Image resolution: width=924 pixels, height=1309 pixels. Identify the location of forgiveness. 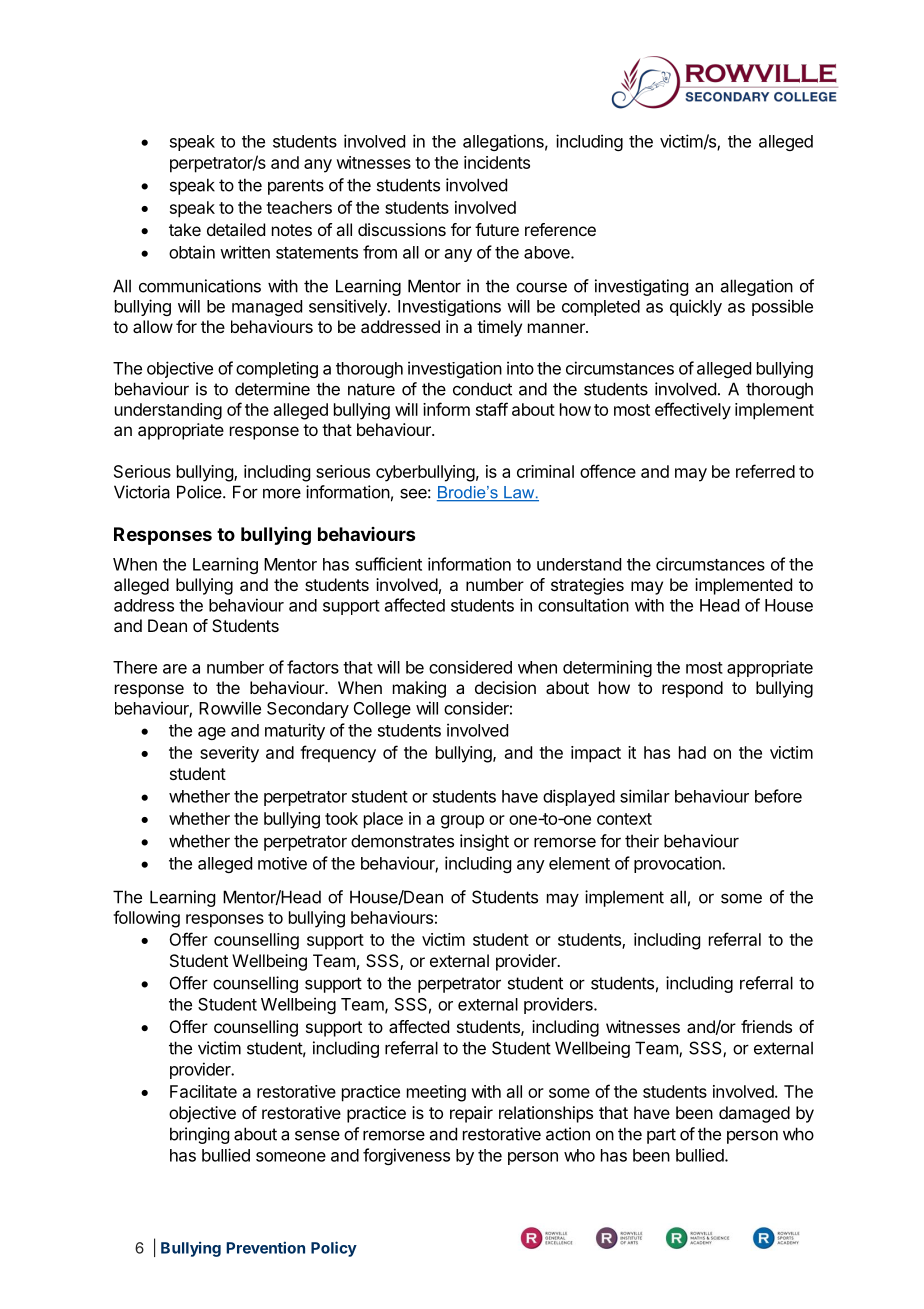
(406, 1156).
